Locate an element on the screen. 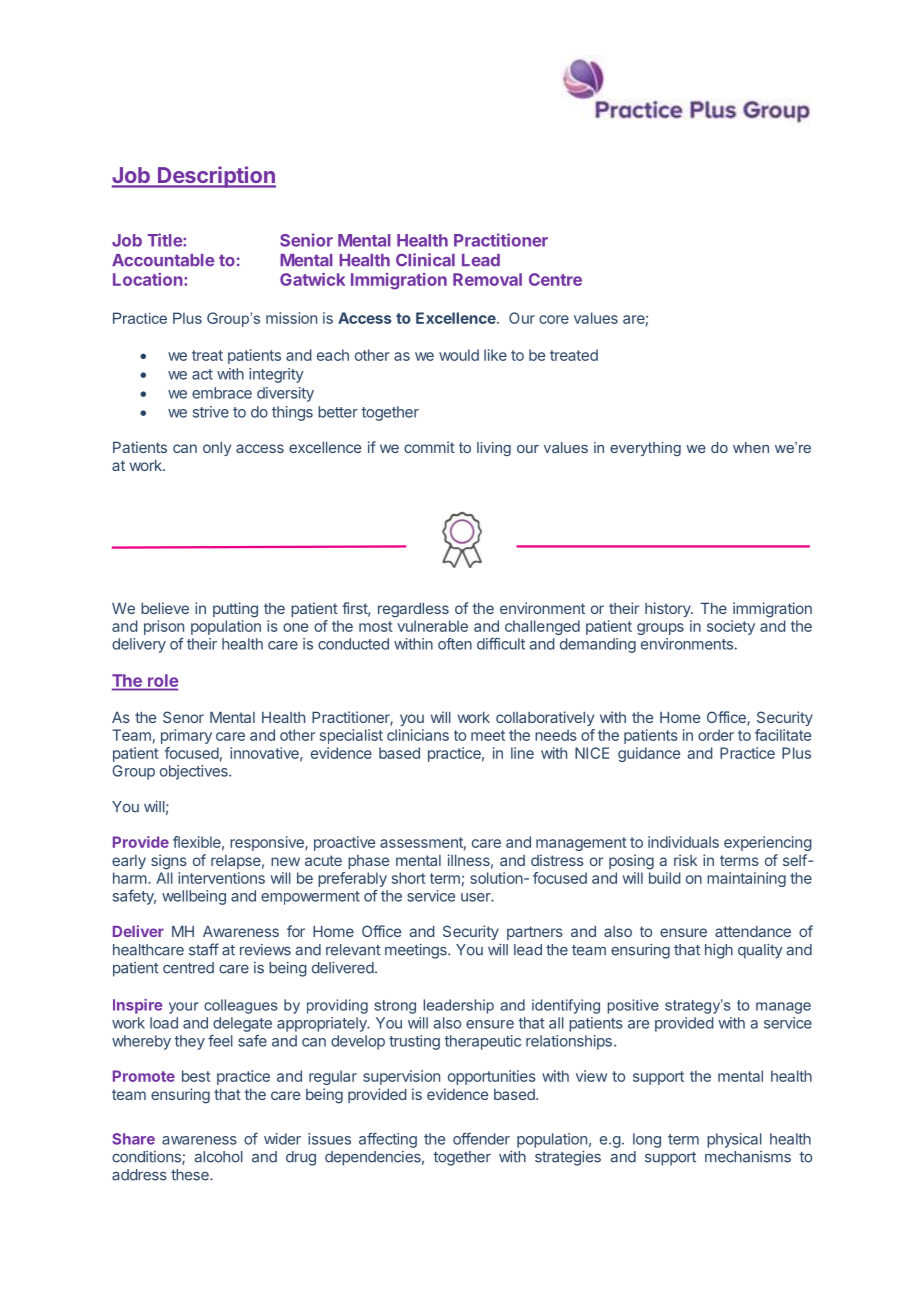 This screenshot has height=1308, width=924. short is located at coordinates (409, 878).
